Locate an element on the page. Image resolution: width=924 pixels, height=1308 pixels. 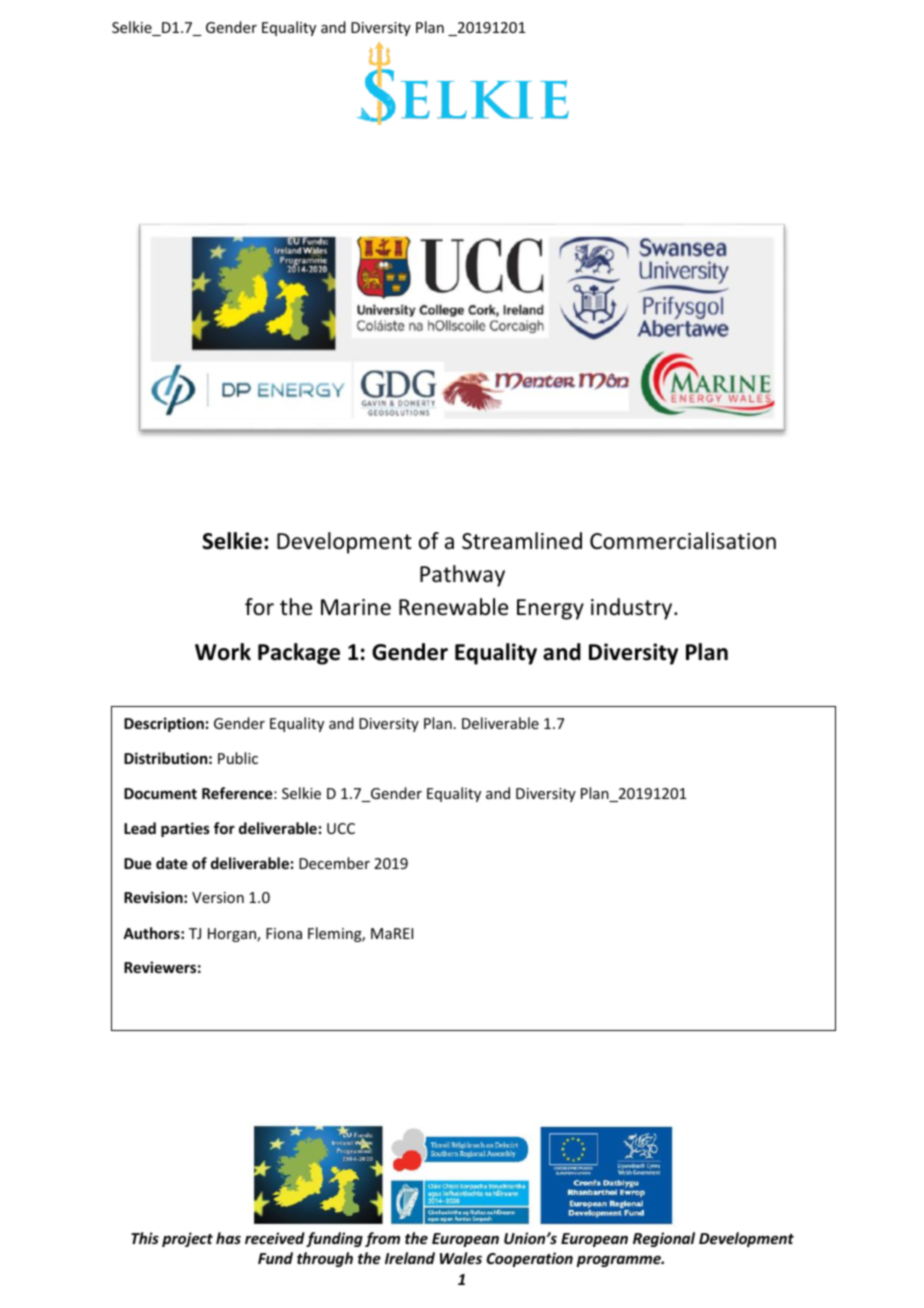
project is located at coordinates (187, 1239).
